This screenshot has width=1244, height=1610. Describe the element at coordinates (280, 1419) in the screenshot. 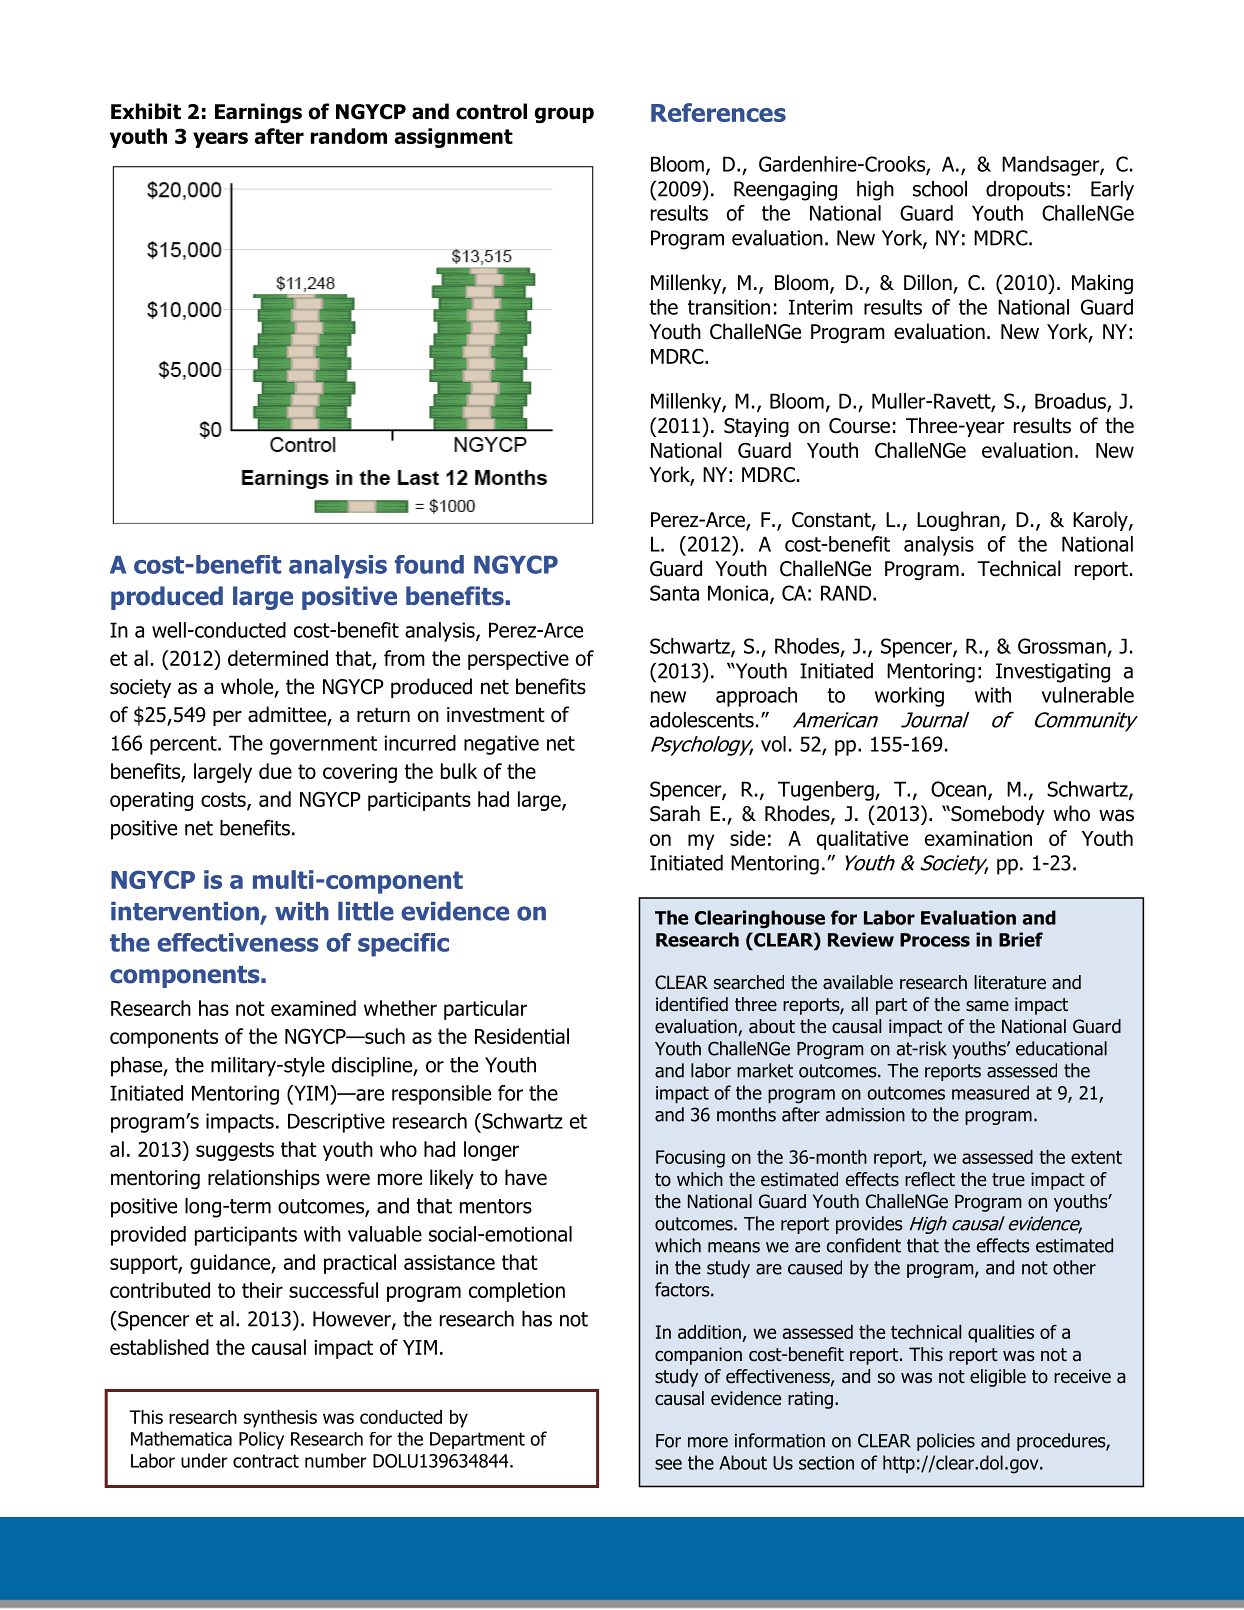

I see `synthesis` at that location.
